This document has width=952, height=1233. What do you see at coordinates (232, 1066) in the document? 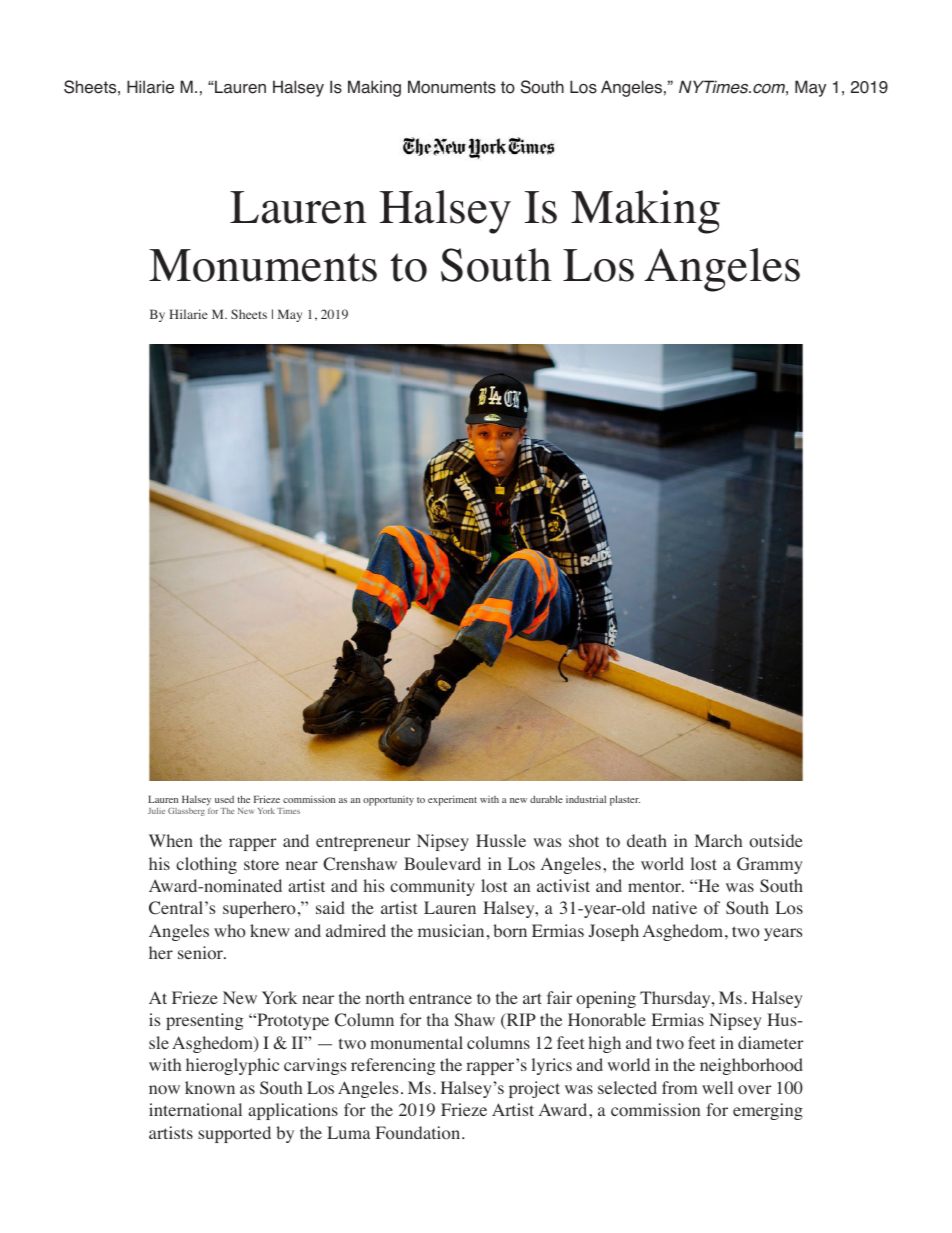
I see `hieroglyphic` at bounding box center [232, 1066].
